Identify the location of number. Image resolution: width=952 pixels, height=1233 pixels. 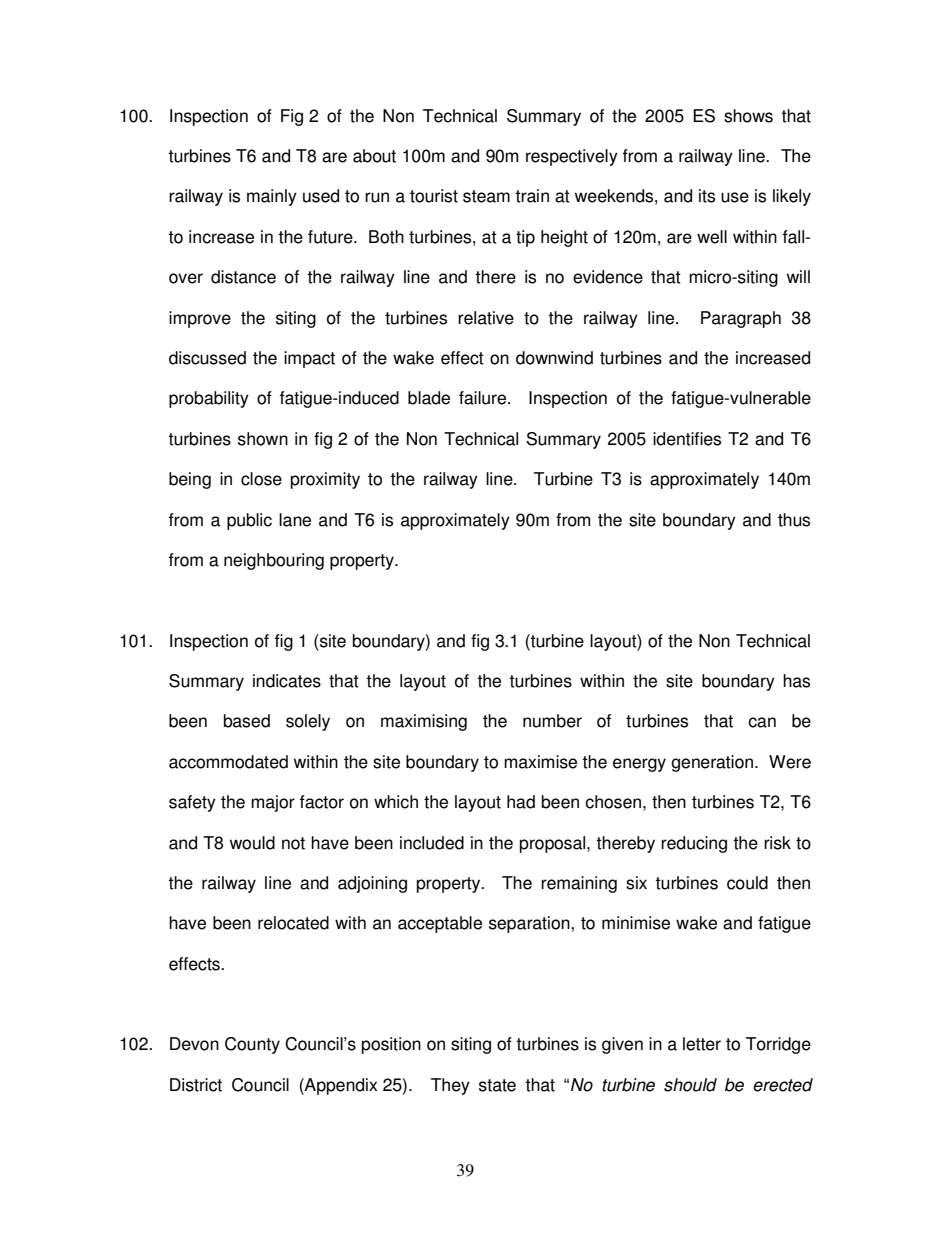
(552, 721).
